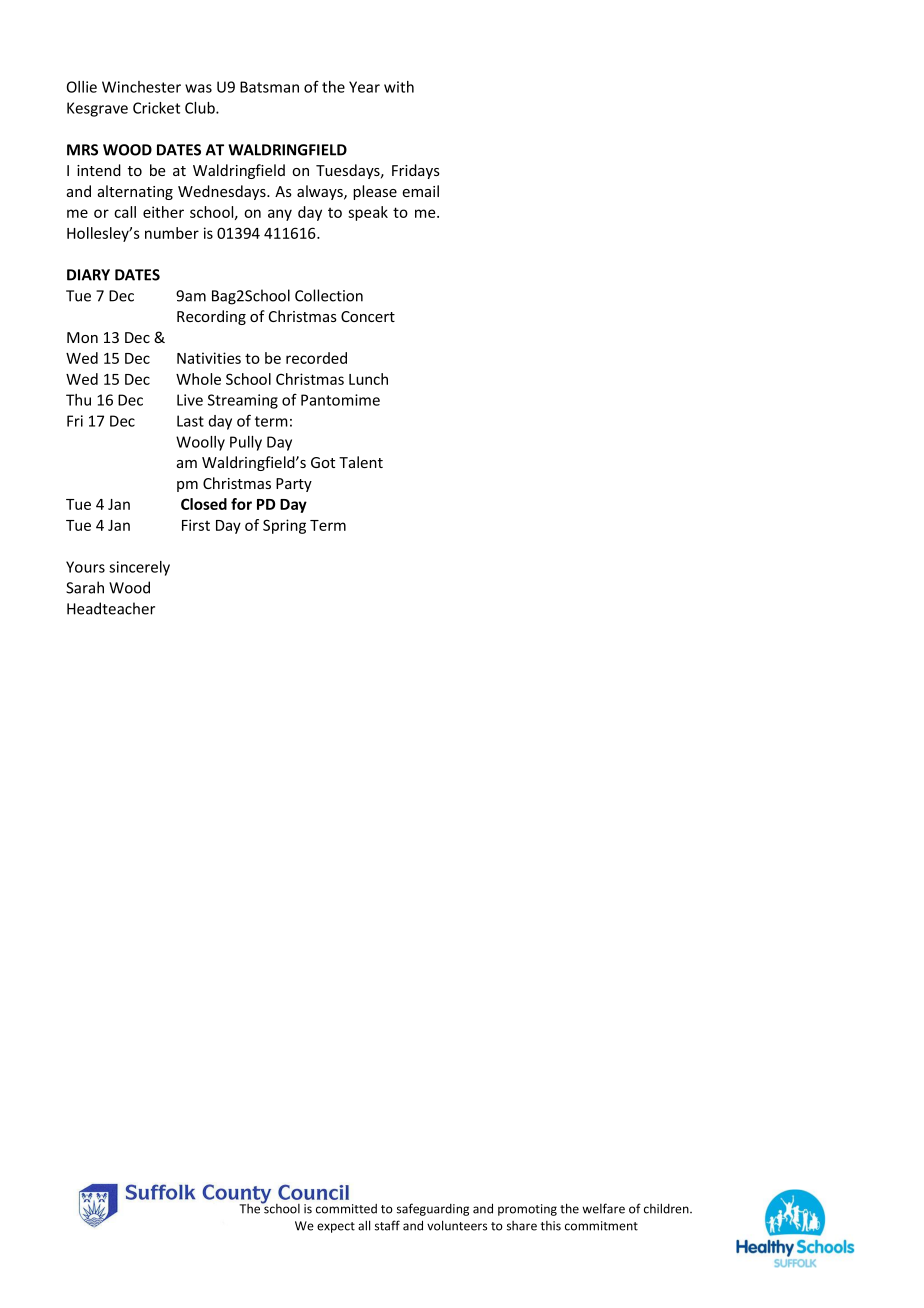  Describe the element at coordinates (139, 568) in the screenshot. I see `sincerely` at that location.
